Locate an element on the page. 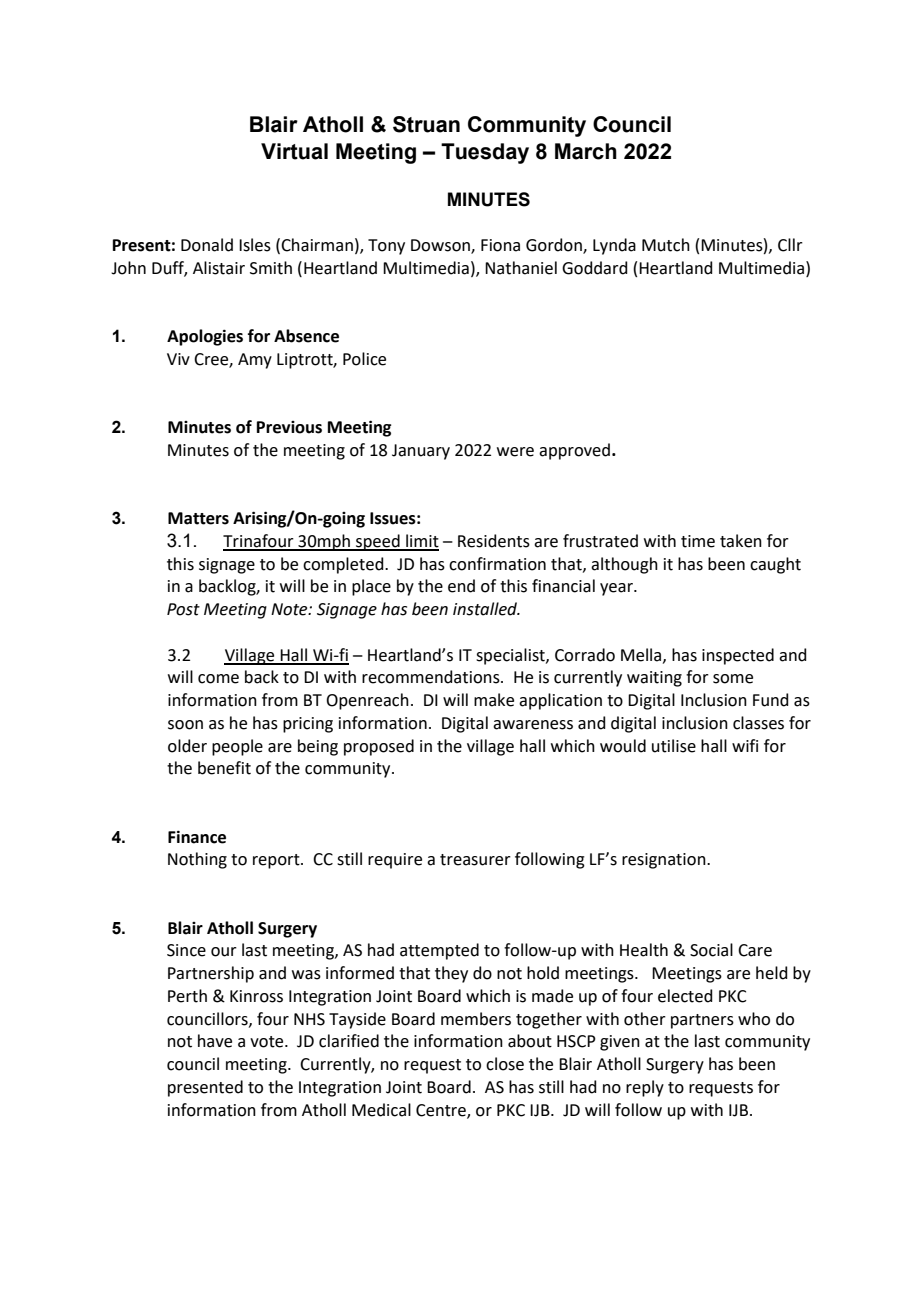  Tuesday is located at coordinates (485, 153).
